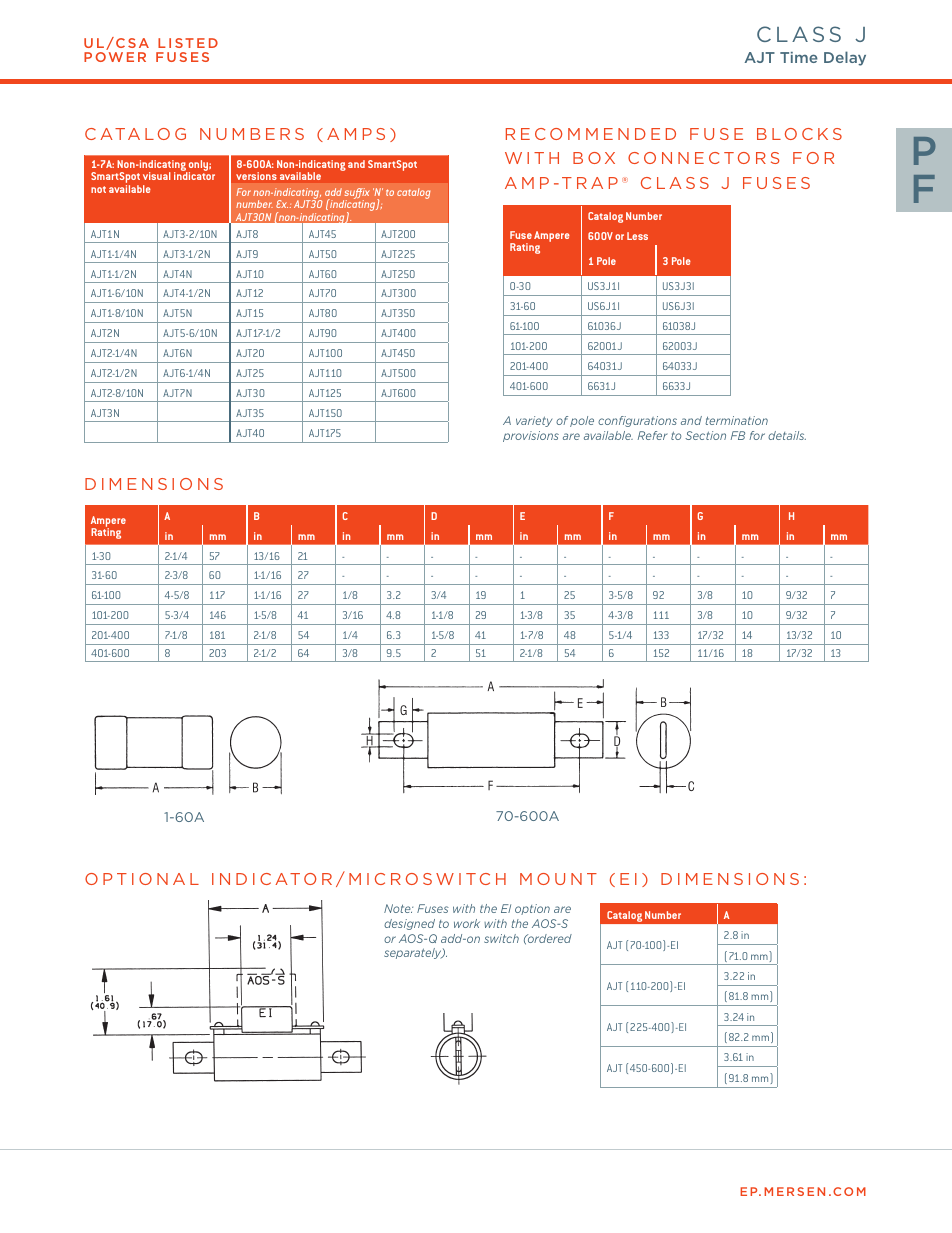 The width and height of the image is (952, 1233). Describe the element at coordinates (467, 923) in the image. I see `work` at that location.
